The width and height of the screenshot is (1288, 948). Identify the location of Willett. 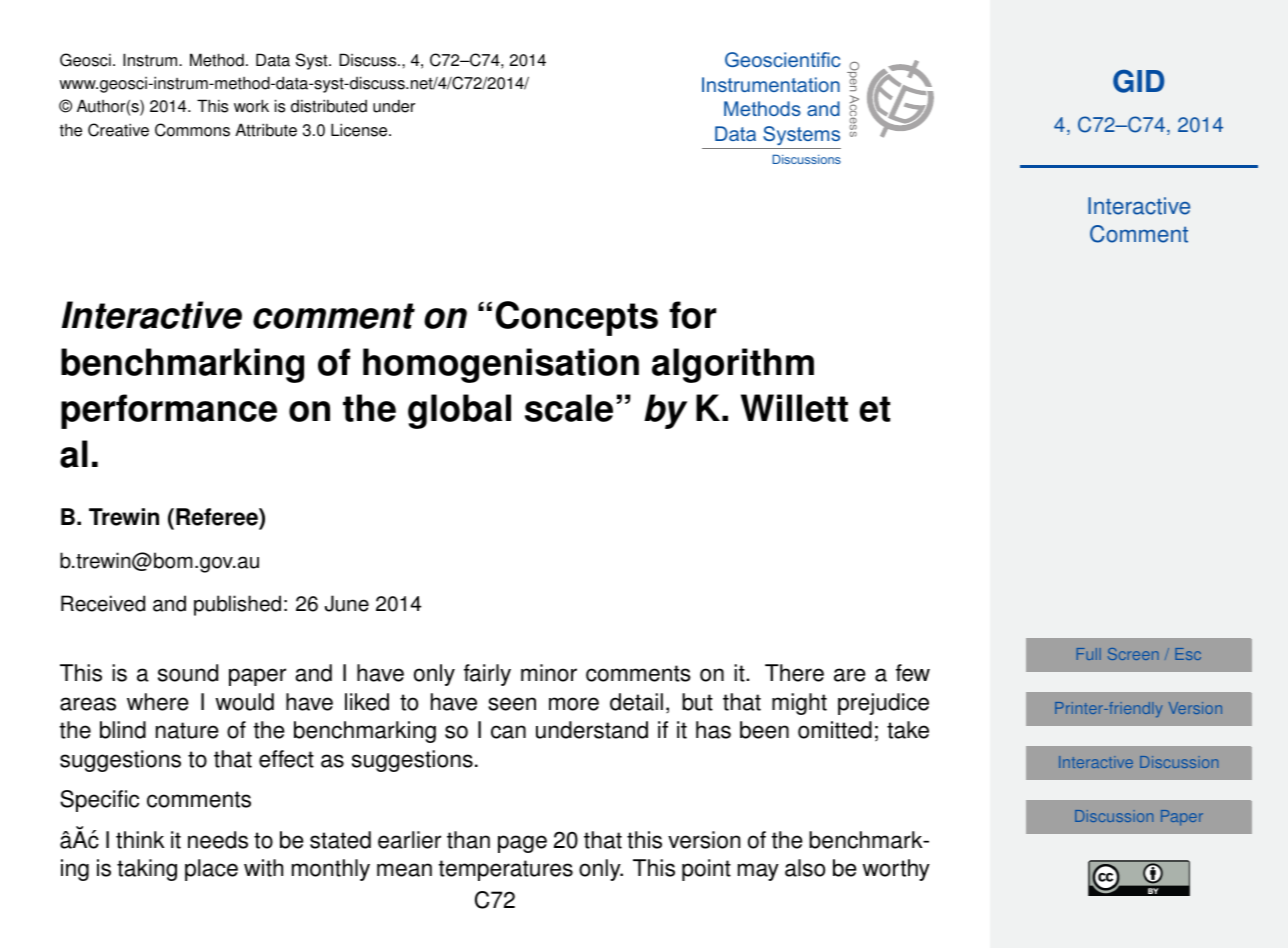
(794, 408).
